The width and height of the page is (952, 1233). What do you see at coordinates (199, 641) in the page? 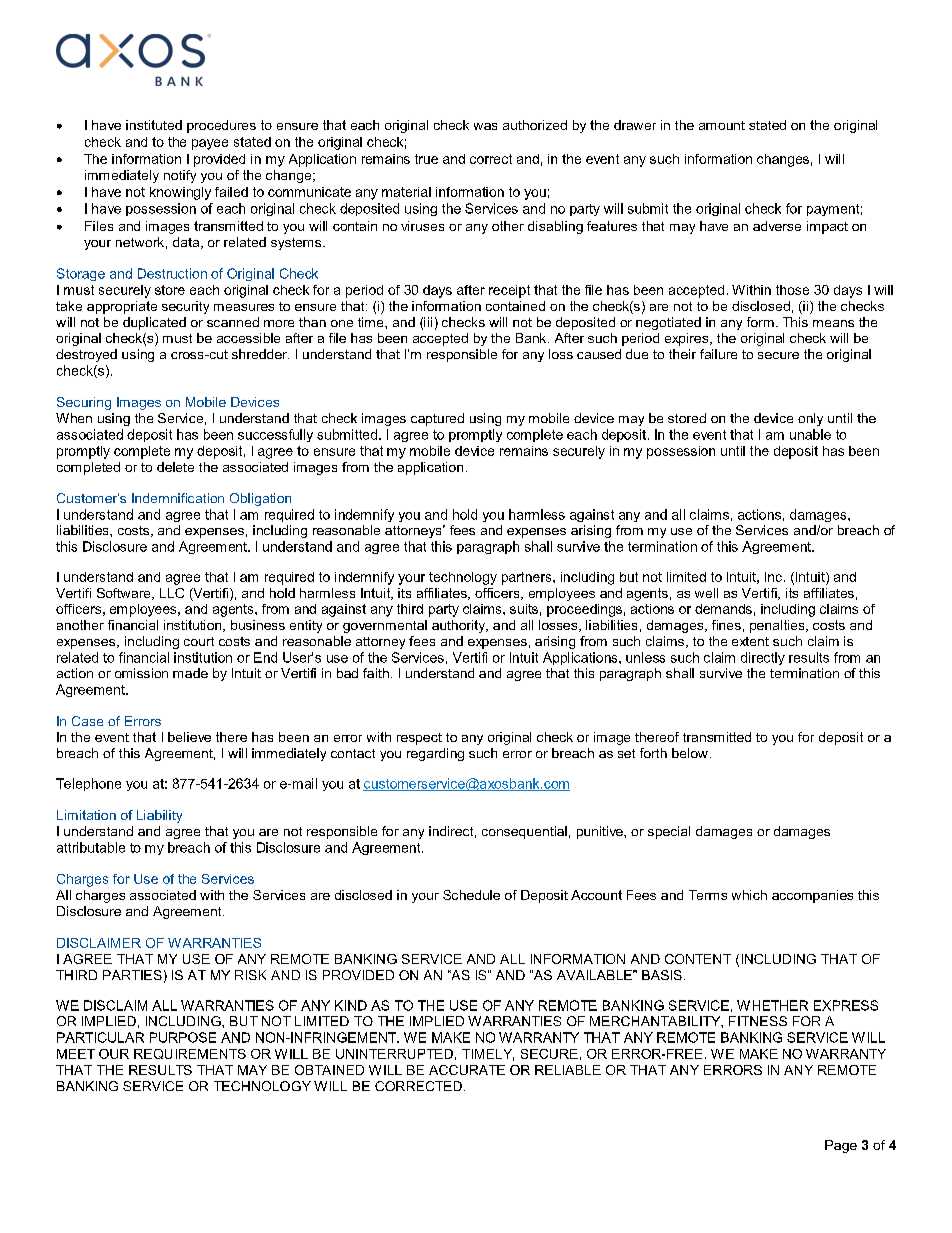
I see `court` at bounding box center [199, 641].
